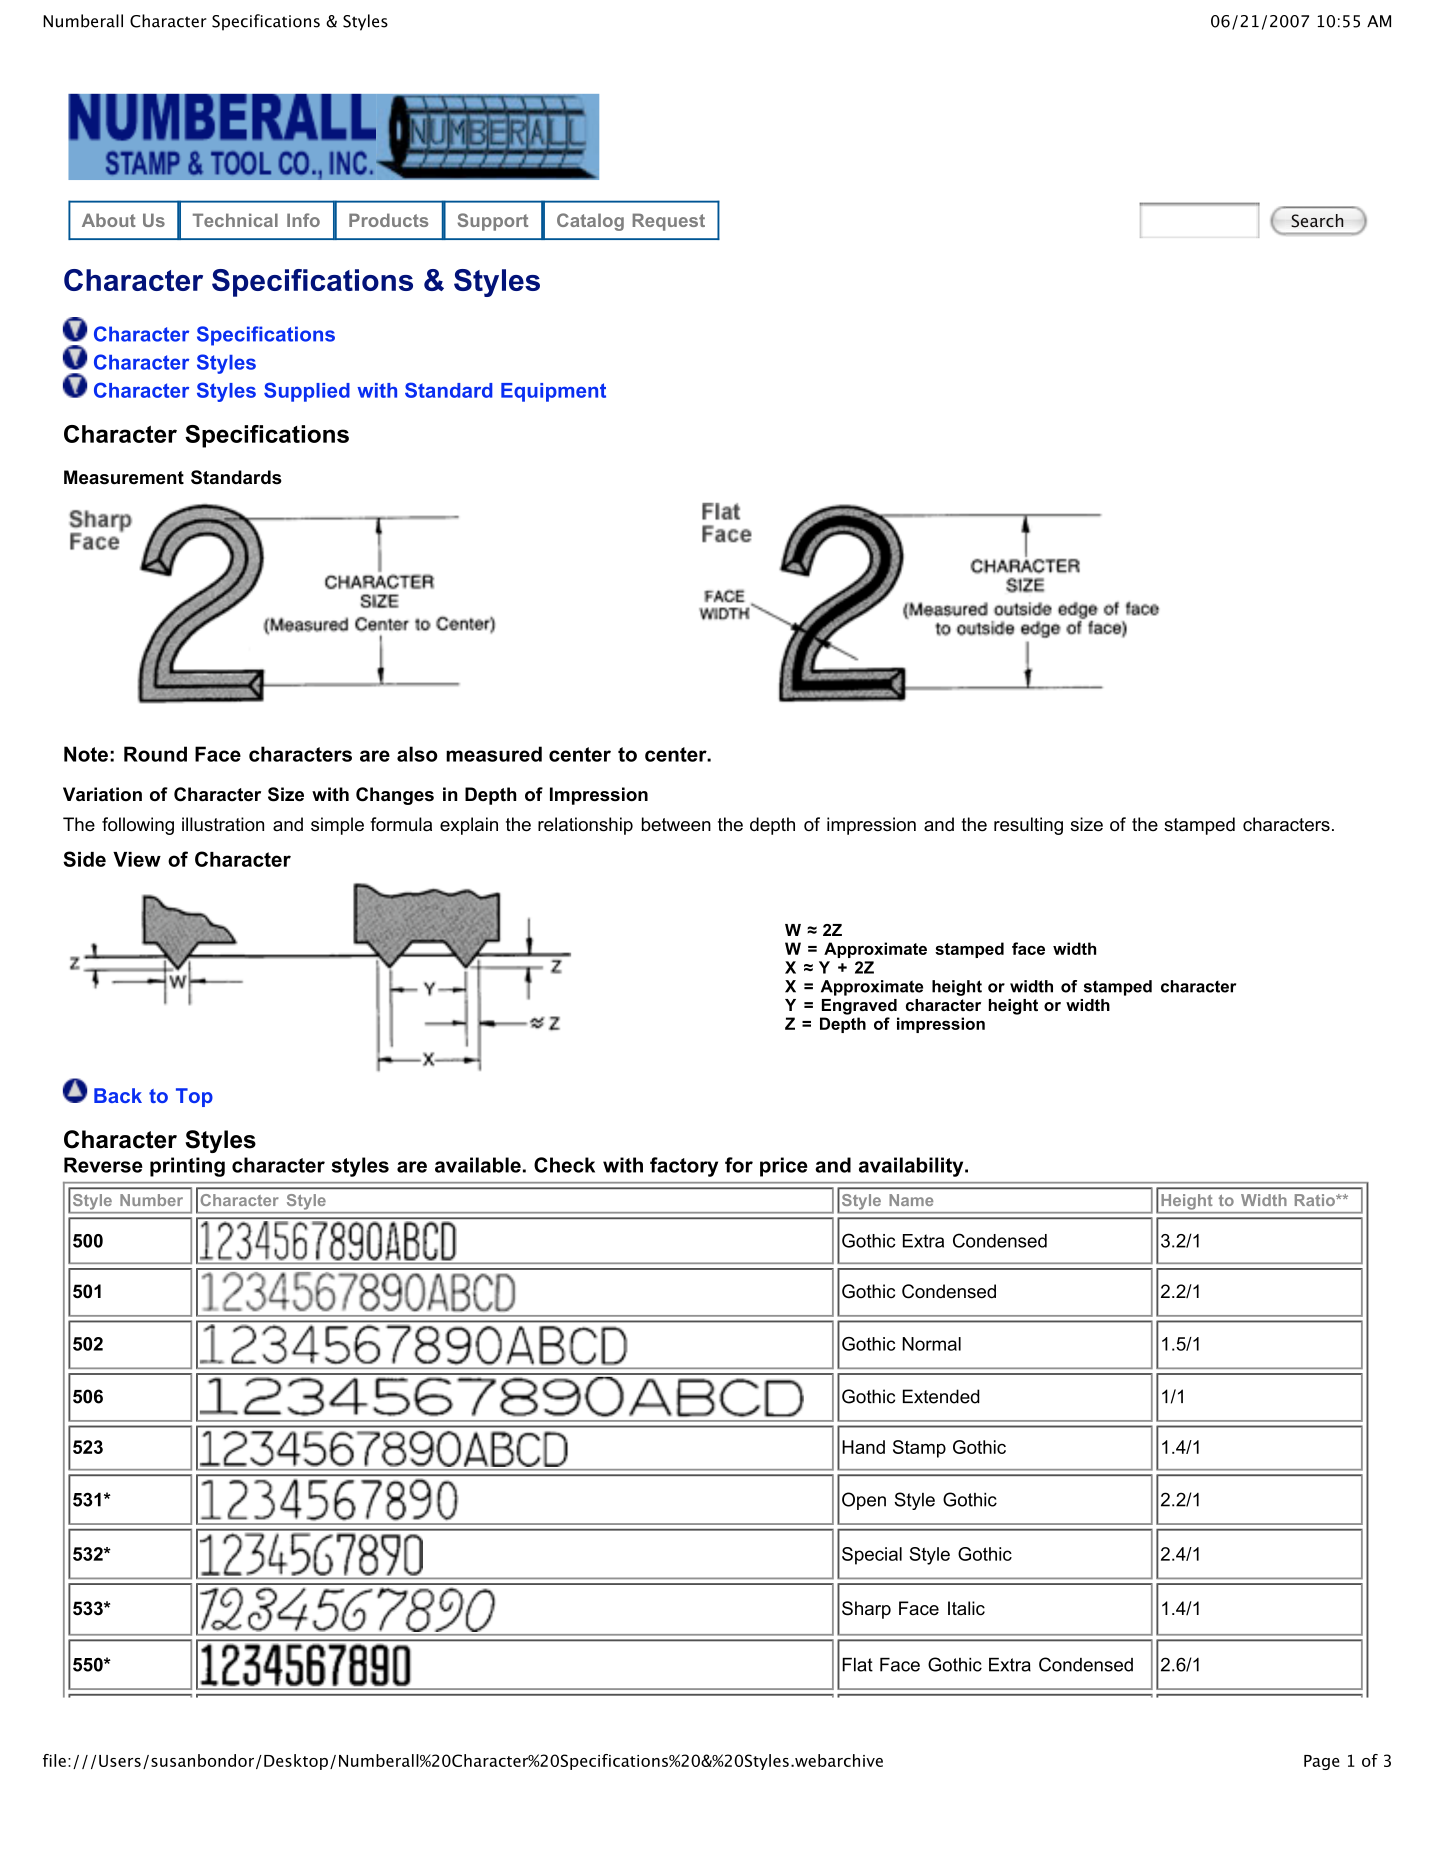 The height and width of the screenshot is (1857, 1435). What do you see at coordinates (669, 222) in the screenshot?
I see `Request` at bounding box center [669, 222].
